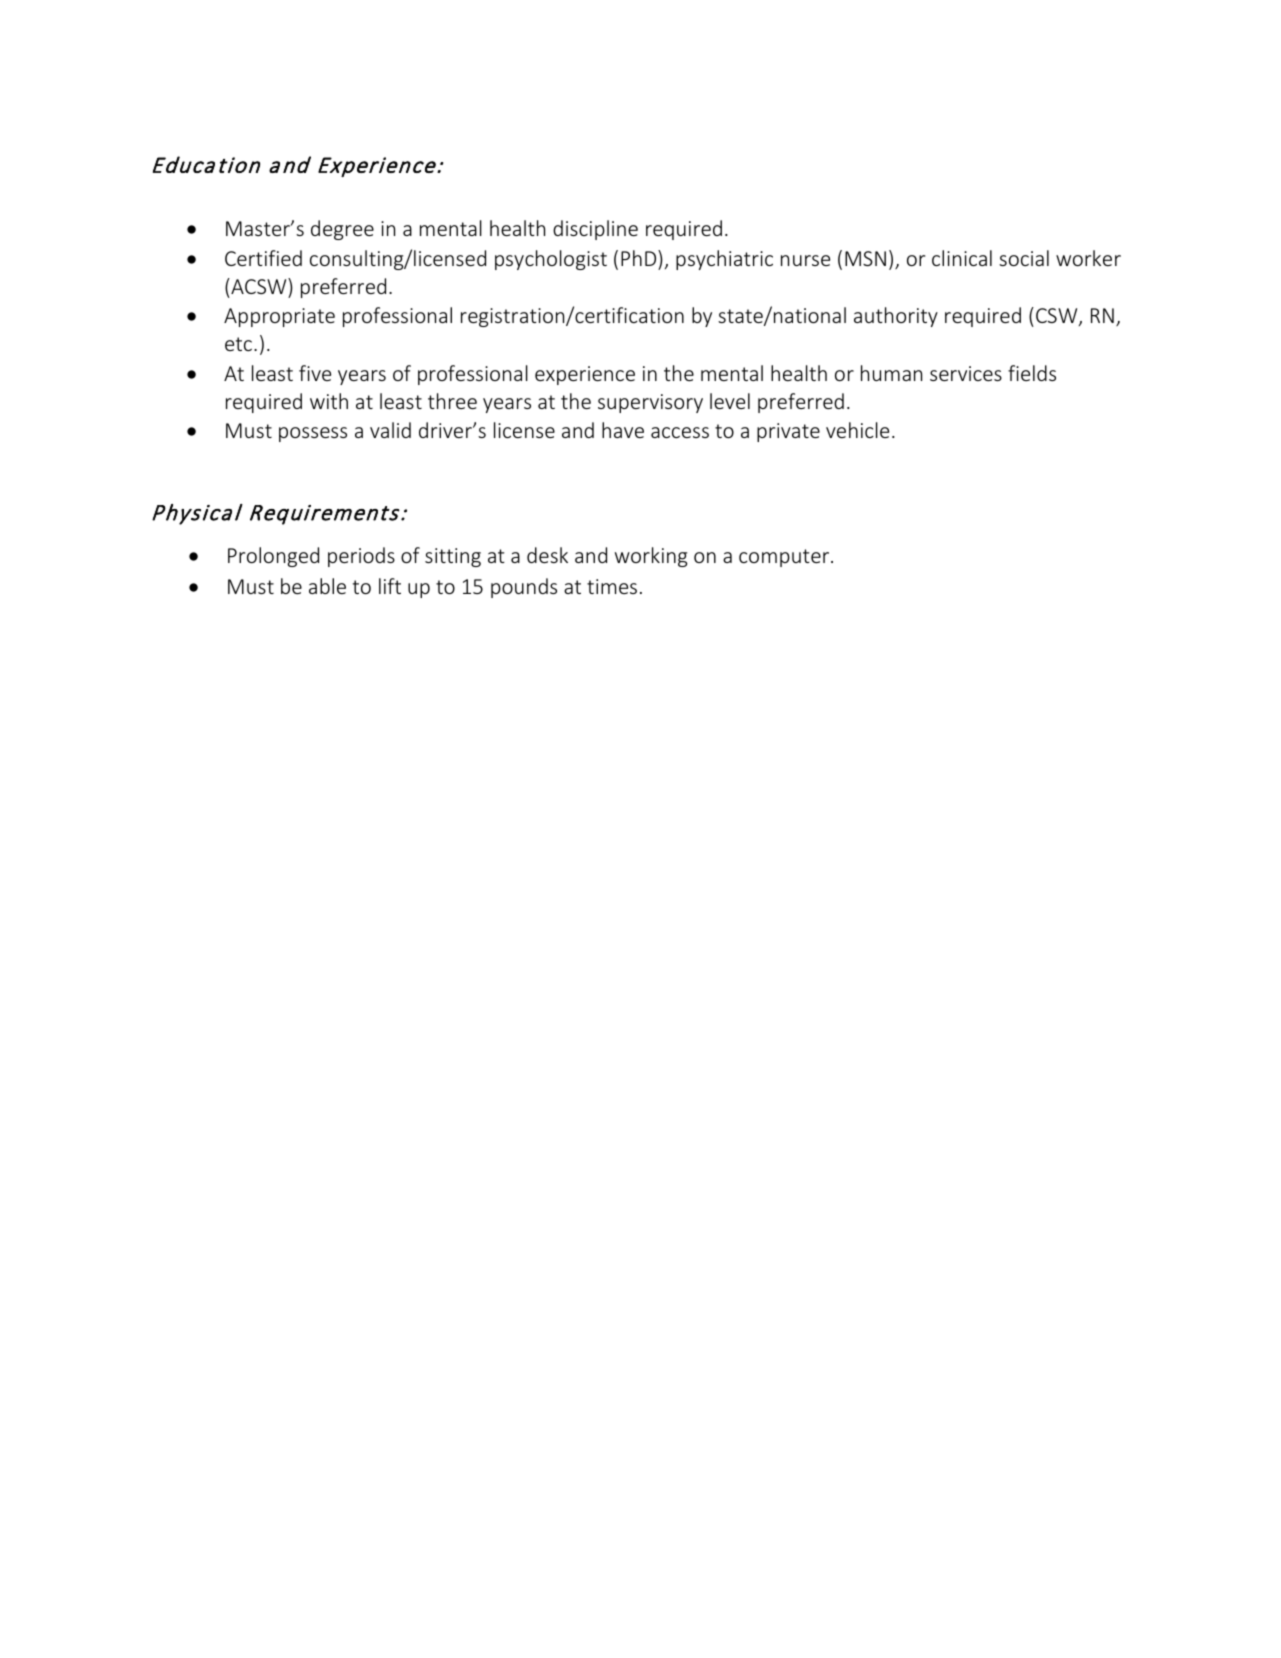 Image resolution: width=1281 pixels, height=1658 pixels. What do you see at coordinates (313, 434) in the document?
I see `possess` at bounding box center [313, 434].
